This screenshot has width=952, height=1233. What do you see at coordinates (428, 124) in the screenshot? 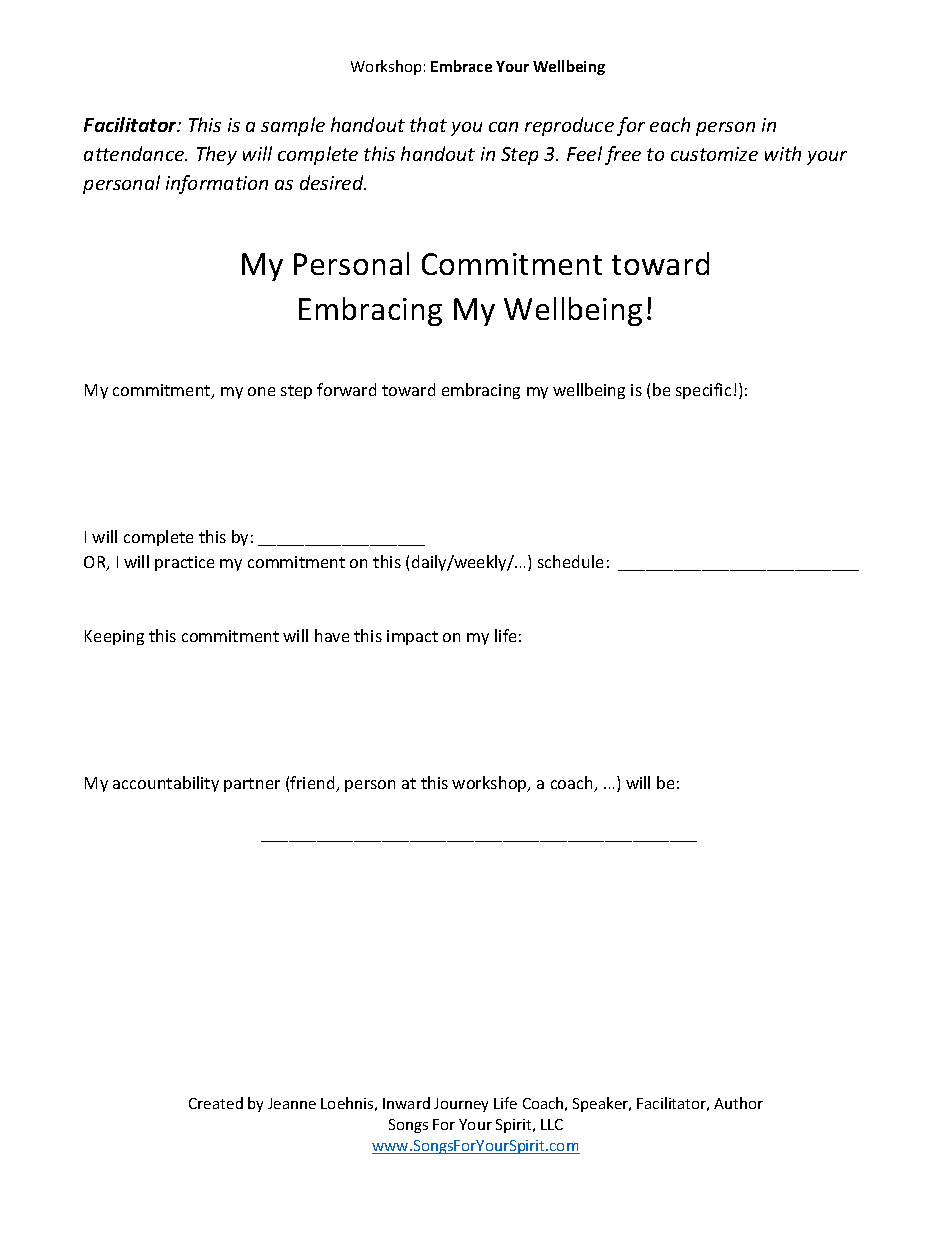
I see `that` at bounding box center [428, 124].
